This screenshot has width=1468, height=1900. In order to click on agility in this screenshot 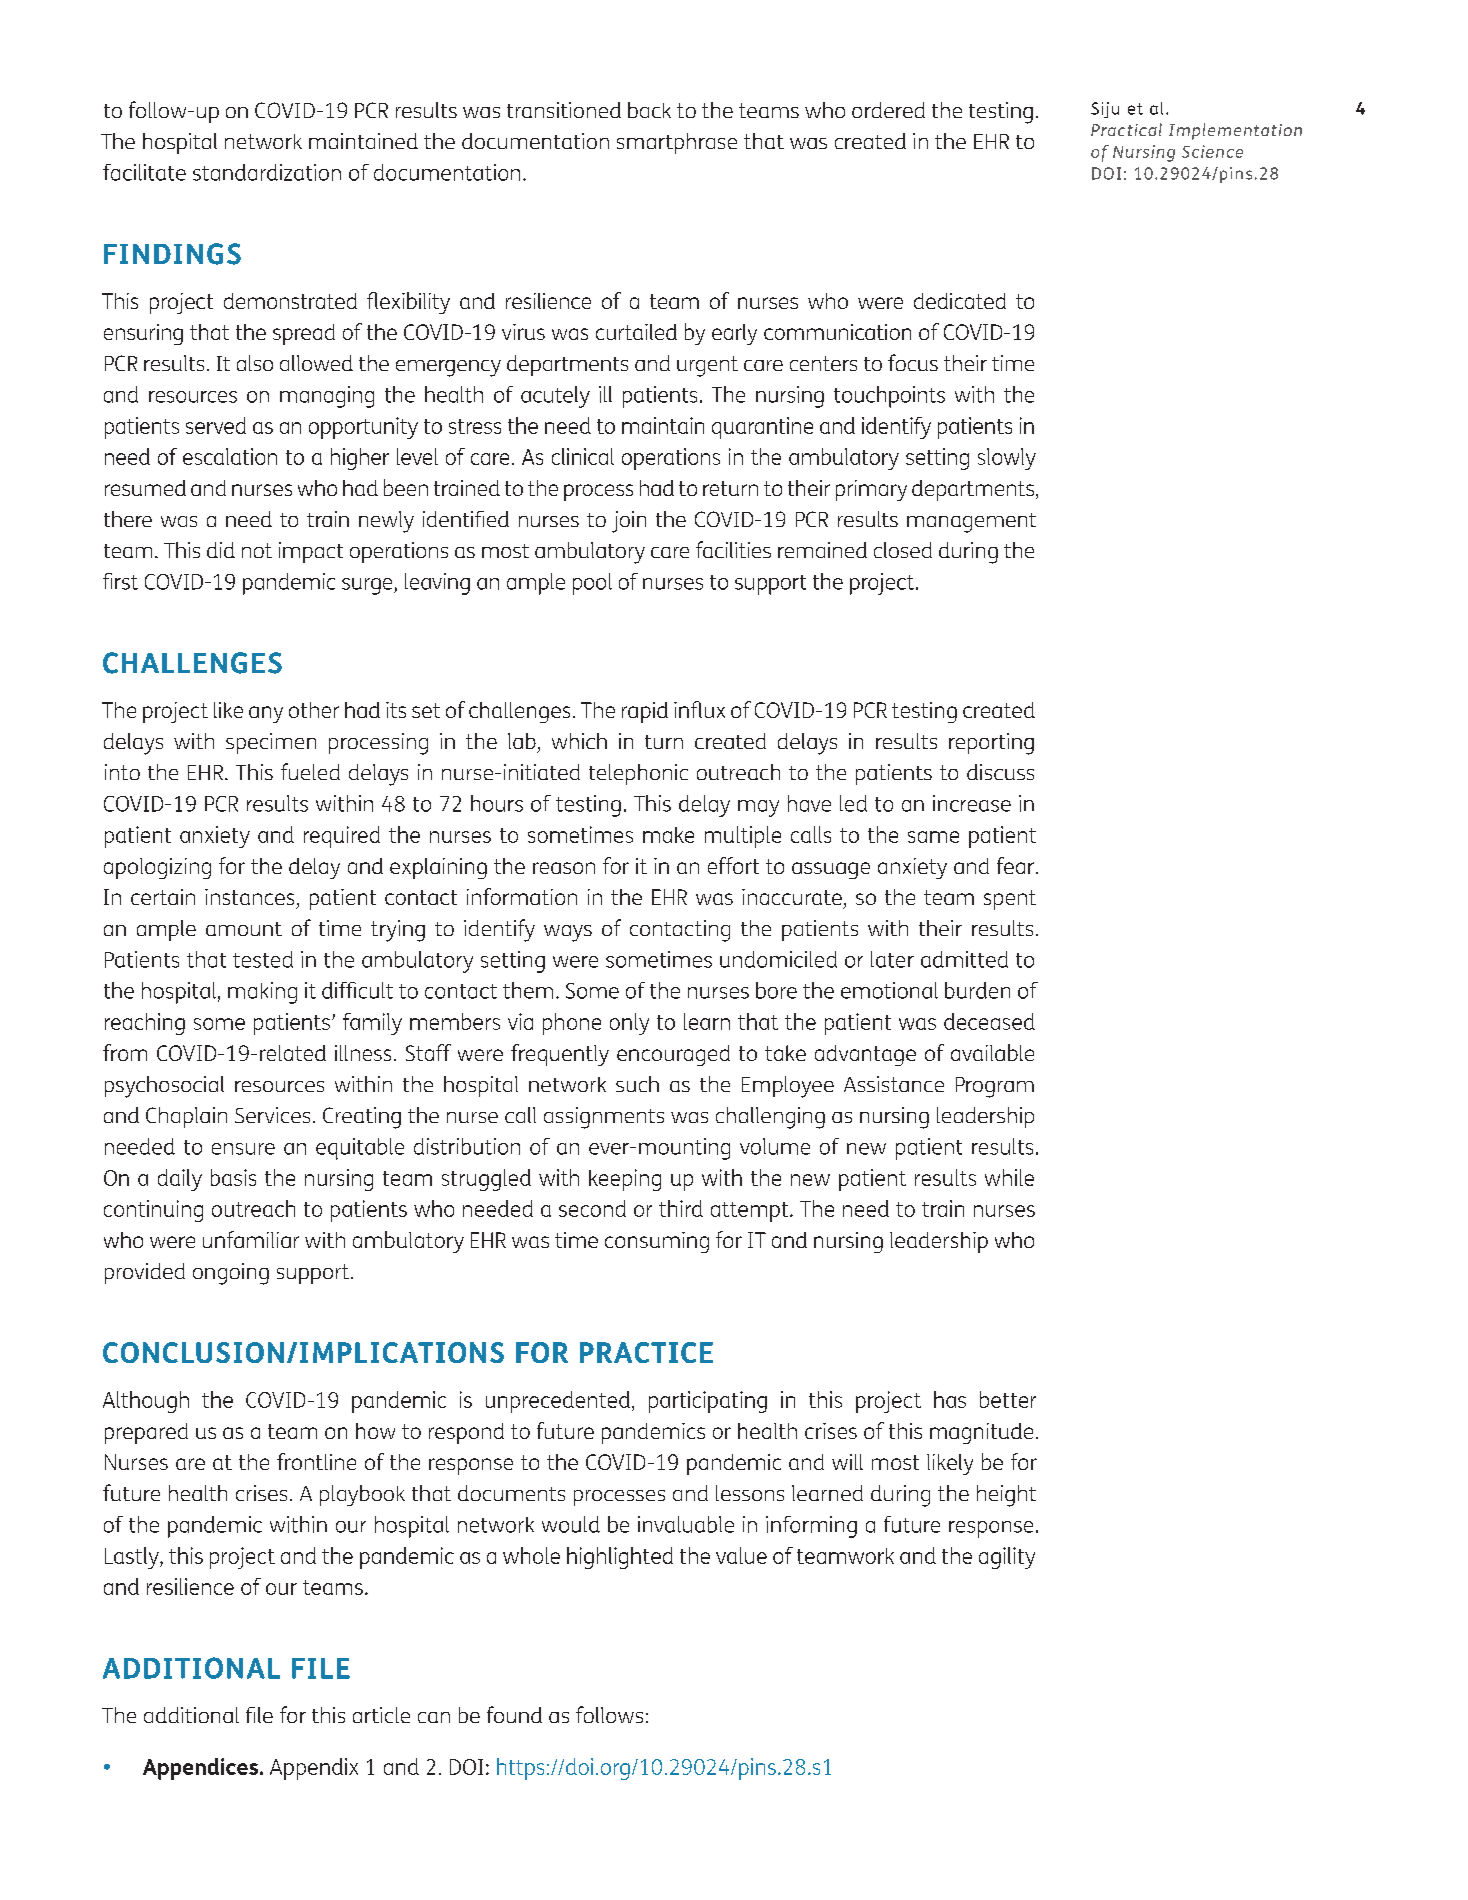, I will do `click(1007, 1558)`.
